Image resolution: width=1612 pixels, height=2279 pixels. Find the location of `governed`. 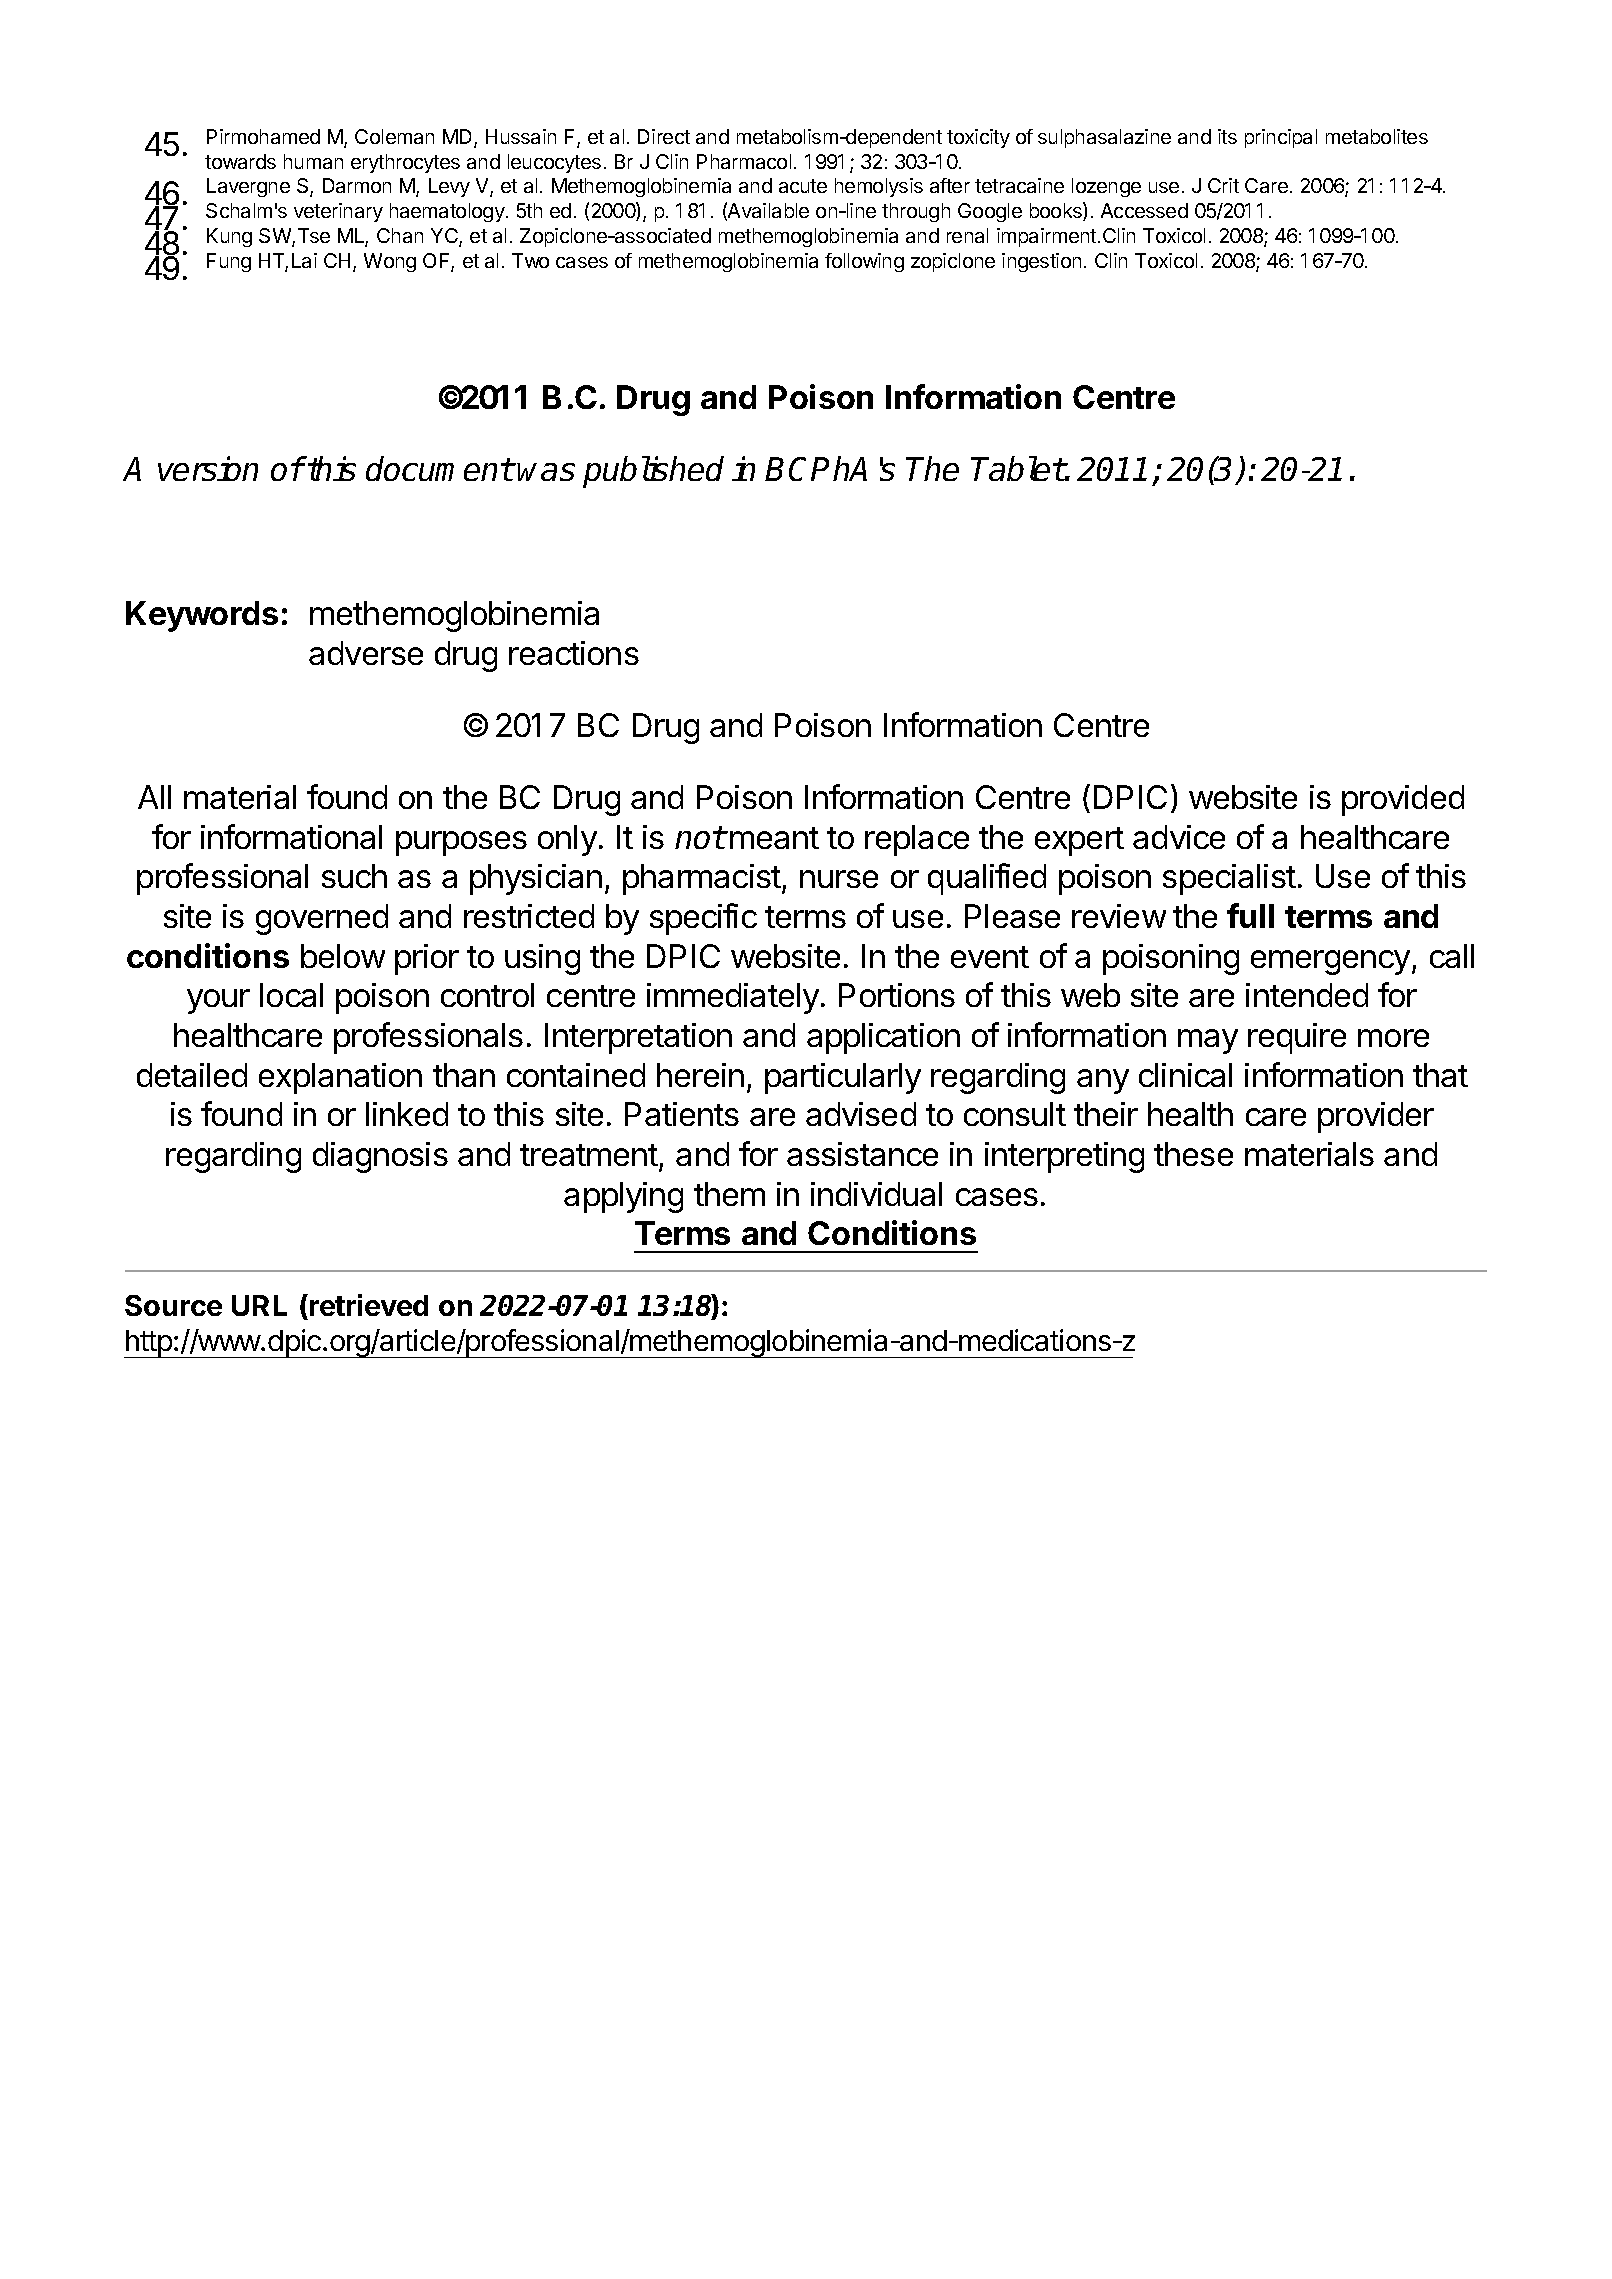

governed is located at coordinates (322, 919).
